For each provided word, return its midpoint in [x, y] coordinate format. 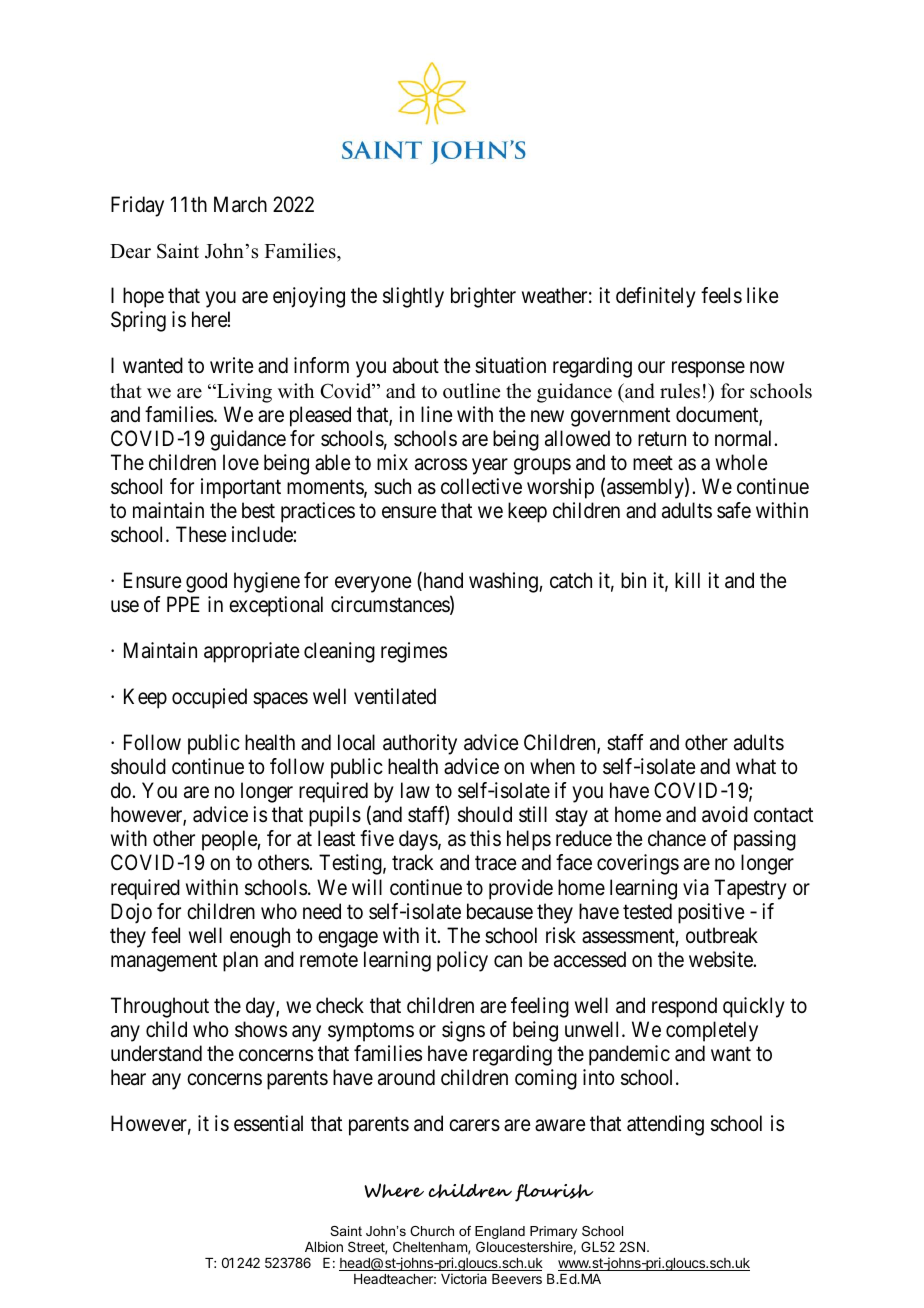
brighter [483, 297]
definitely [656, 297]
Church [432, 1231]
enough [260, 937]
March [240, 204]
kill [687, 580]
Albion [324, 1246]
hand [442, 581]
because [500, 911]
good [206, 582]
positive [711, 913]
